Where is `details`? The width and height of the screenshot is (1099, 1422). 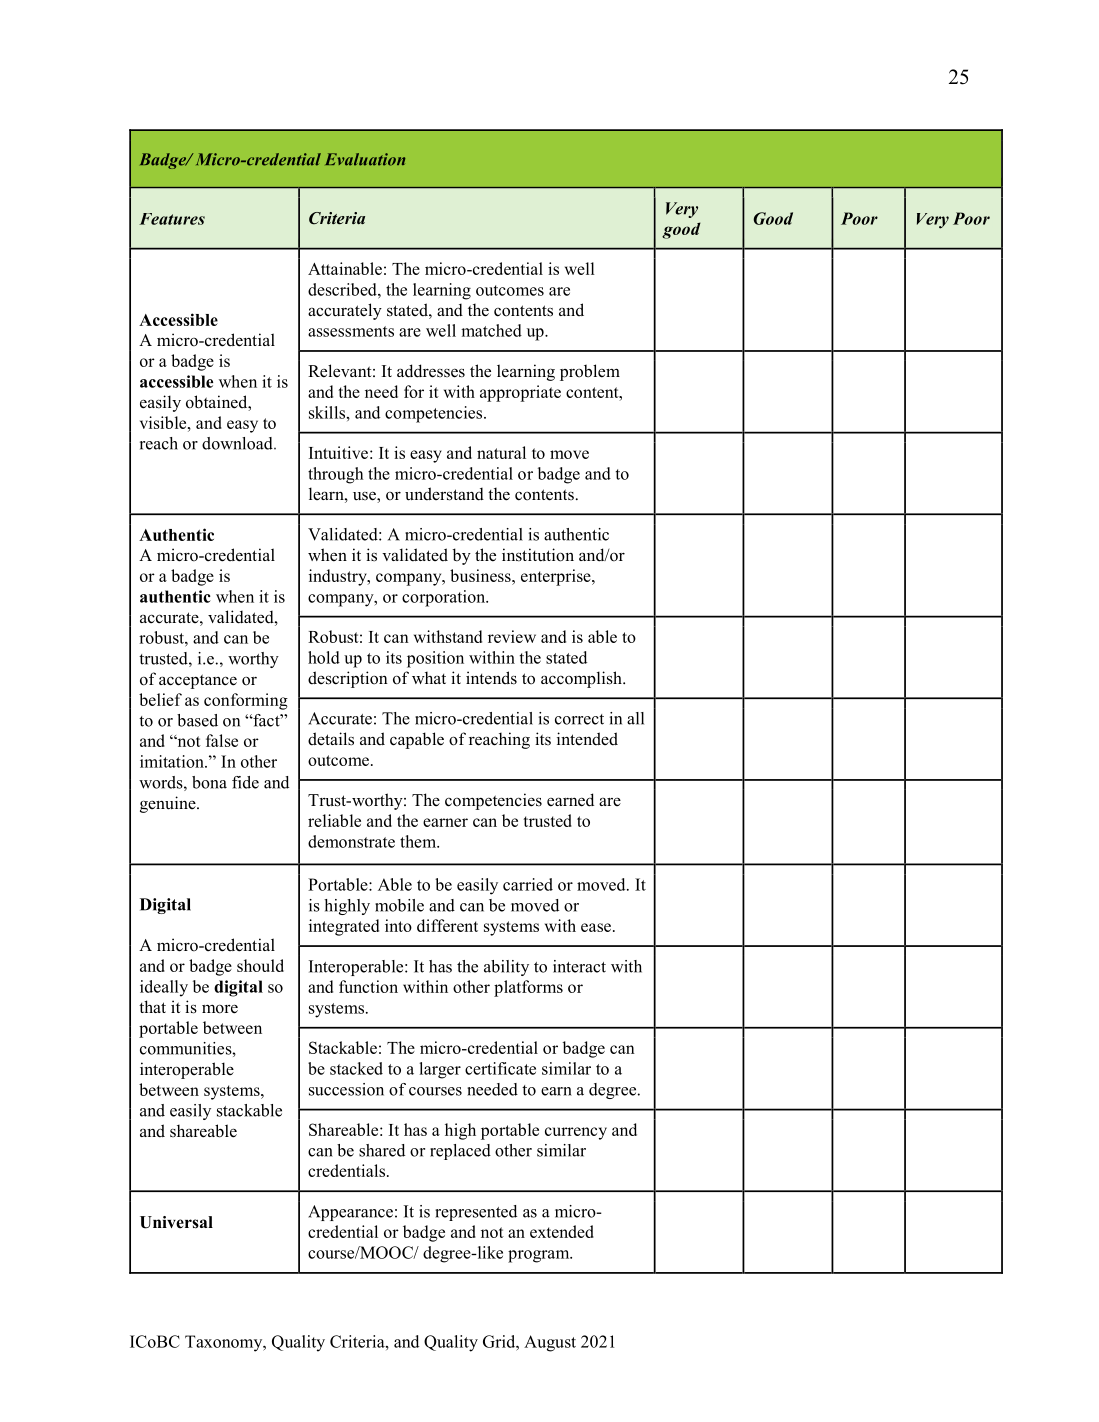
details is located at coordinates (331, 739).
